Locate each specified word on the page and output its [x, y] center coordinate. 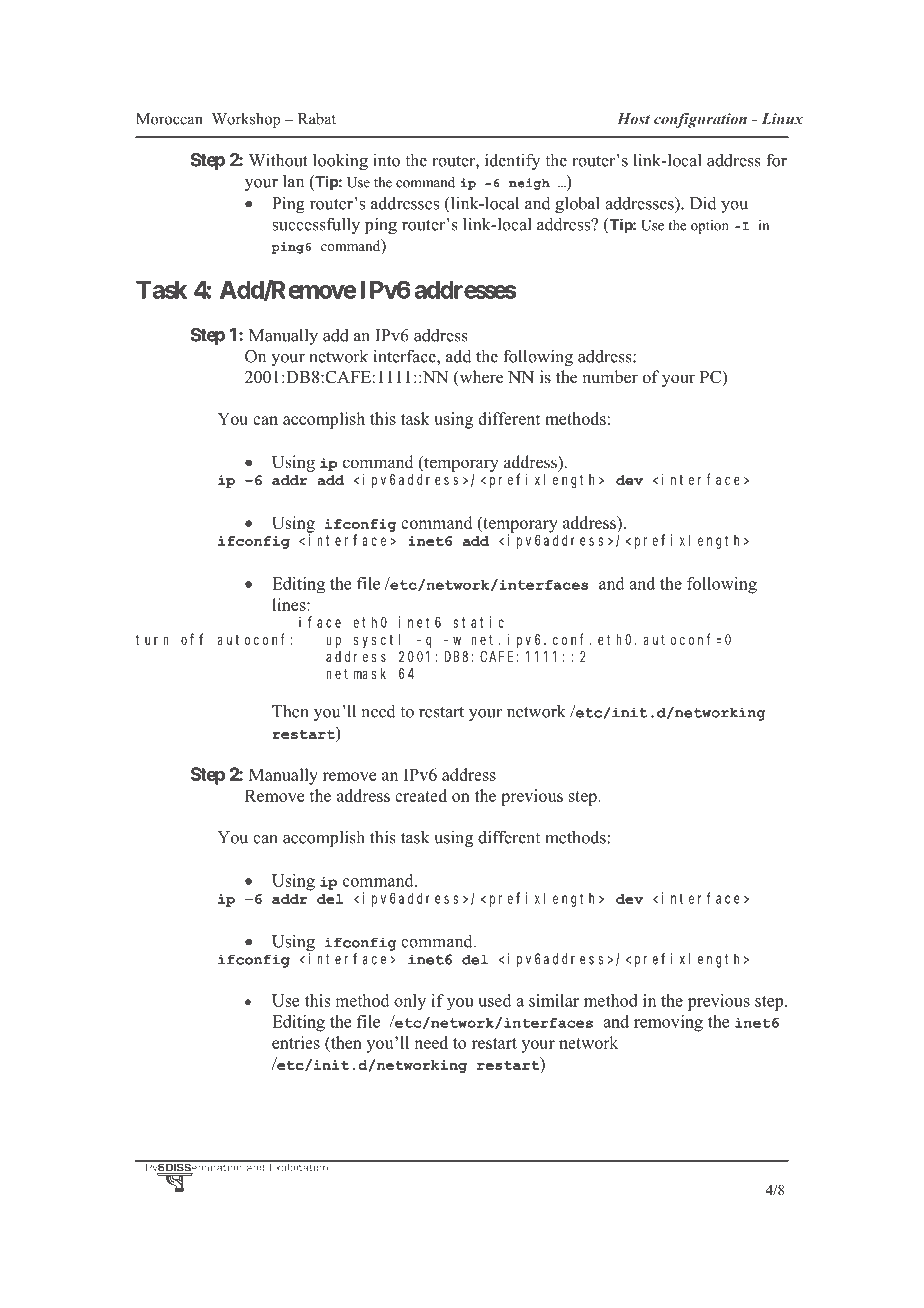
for [776, 160]
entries [296, 1042]
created [421, 795]
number [610, 377]
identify [512, 161]
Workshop [246, 120]
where [480, 378]
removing [668, 1023]
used [495, 1000]
